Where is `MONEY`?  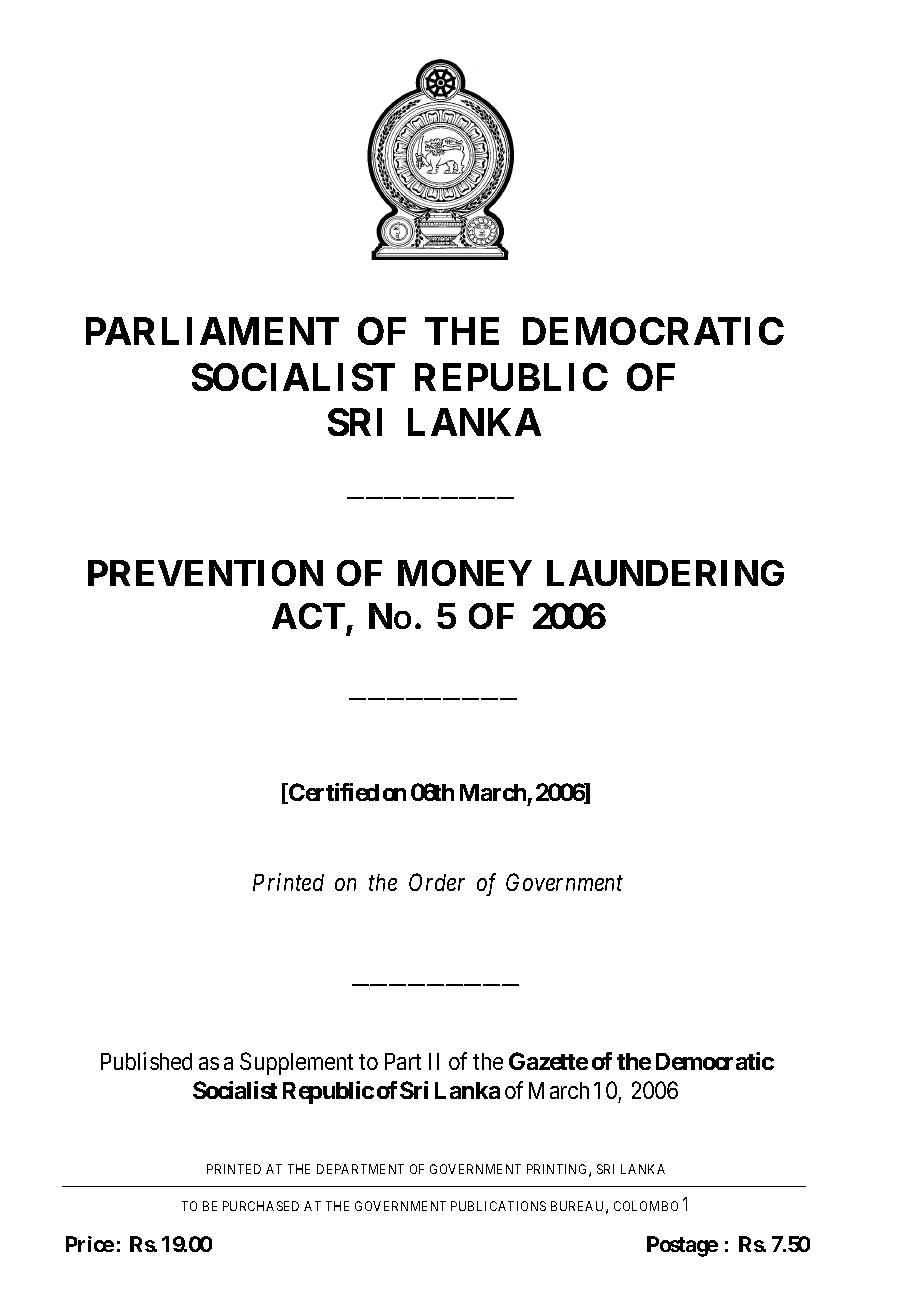
MONEY is located at coordinates (465, 573).
